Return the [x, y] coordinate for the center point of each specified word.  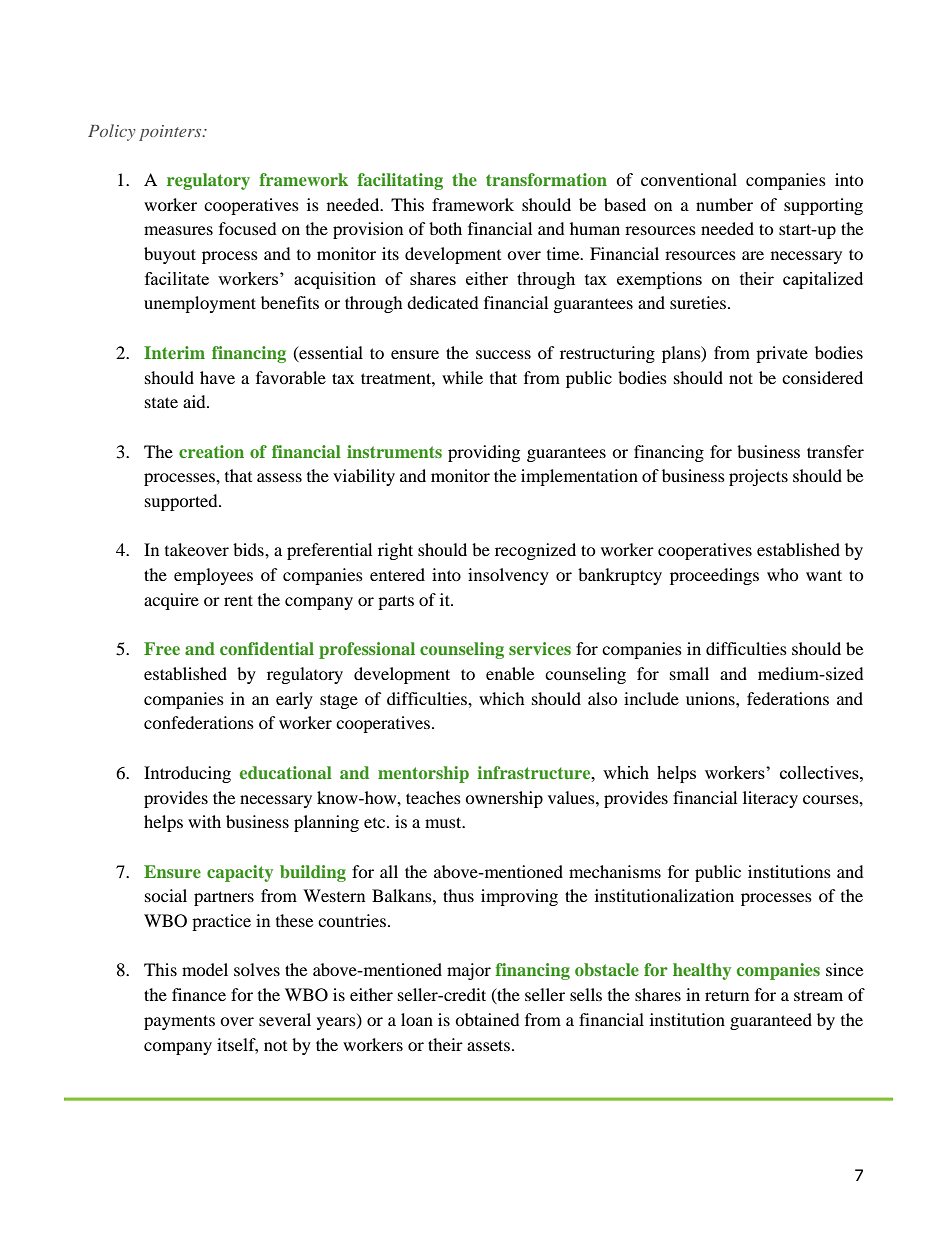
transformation [546, 179]
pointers [171, 133]
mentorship [423, 774]
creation [211, 451]
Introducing [187, 774]
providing [484, 453]
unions [711, 698]
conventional [689, 179]
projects [758, 477]
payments [179, 1022]
